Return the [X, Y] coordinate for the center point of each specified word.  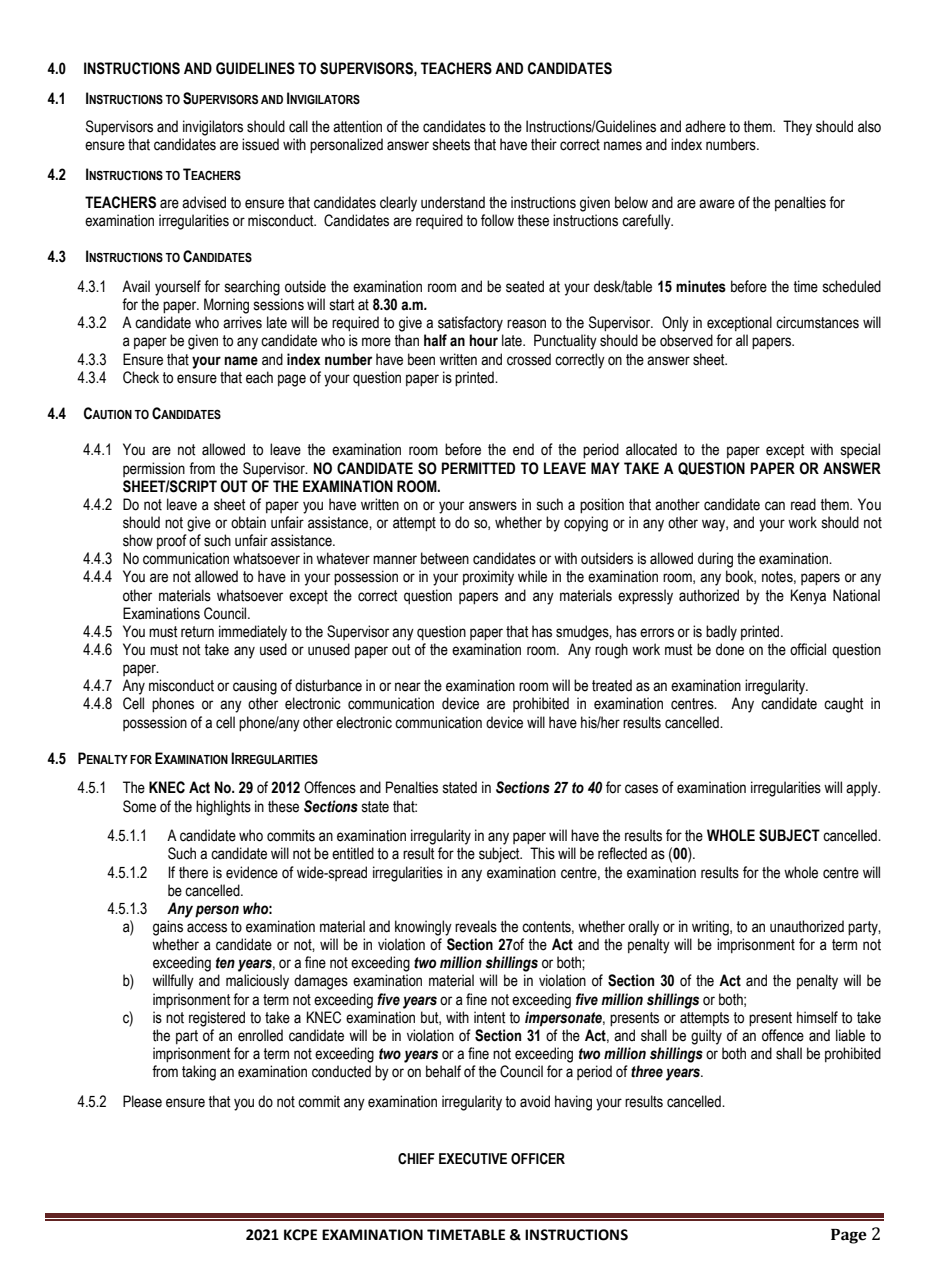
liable [850, 1035]
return [197, 632]
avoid [535, 1101]
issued [260, 144]
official [808, 649]
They [797, 128]
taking [199, 1073]
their [544, 144]
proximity [488, 578]
